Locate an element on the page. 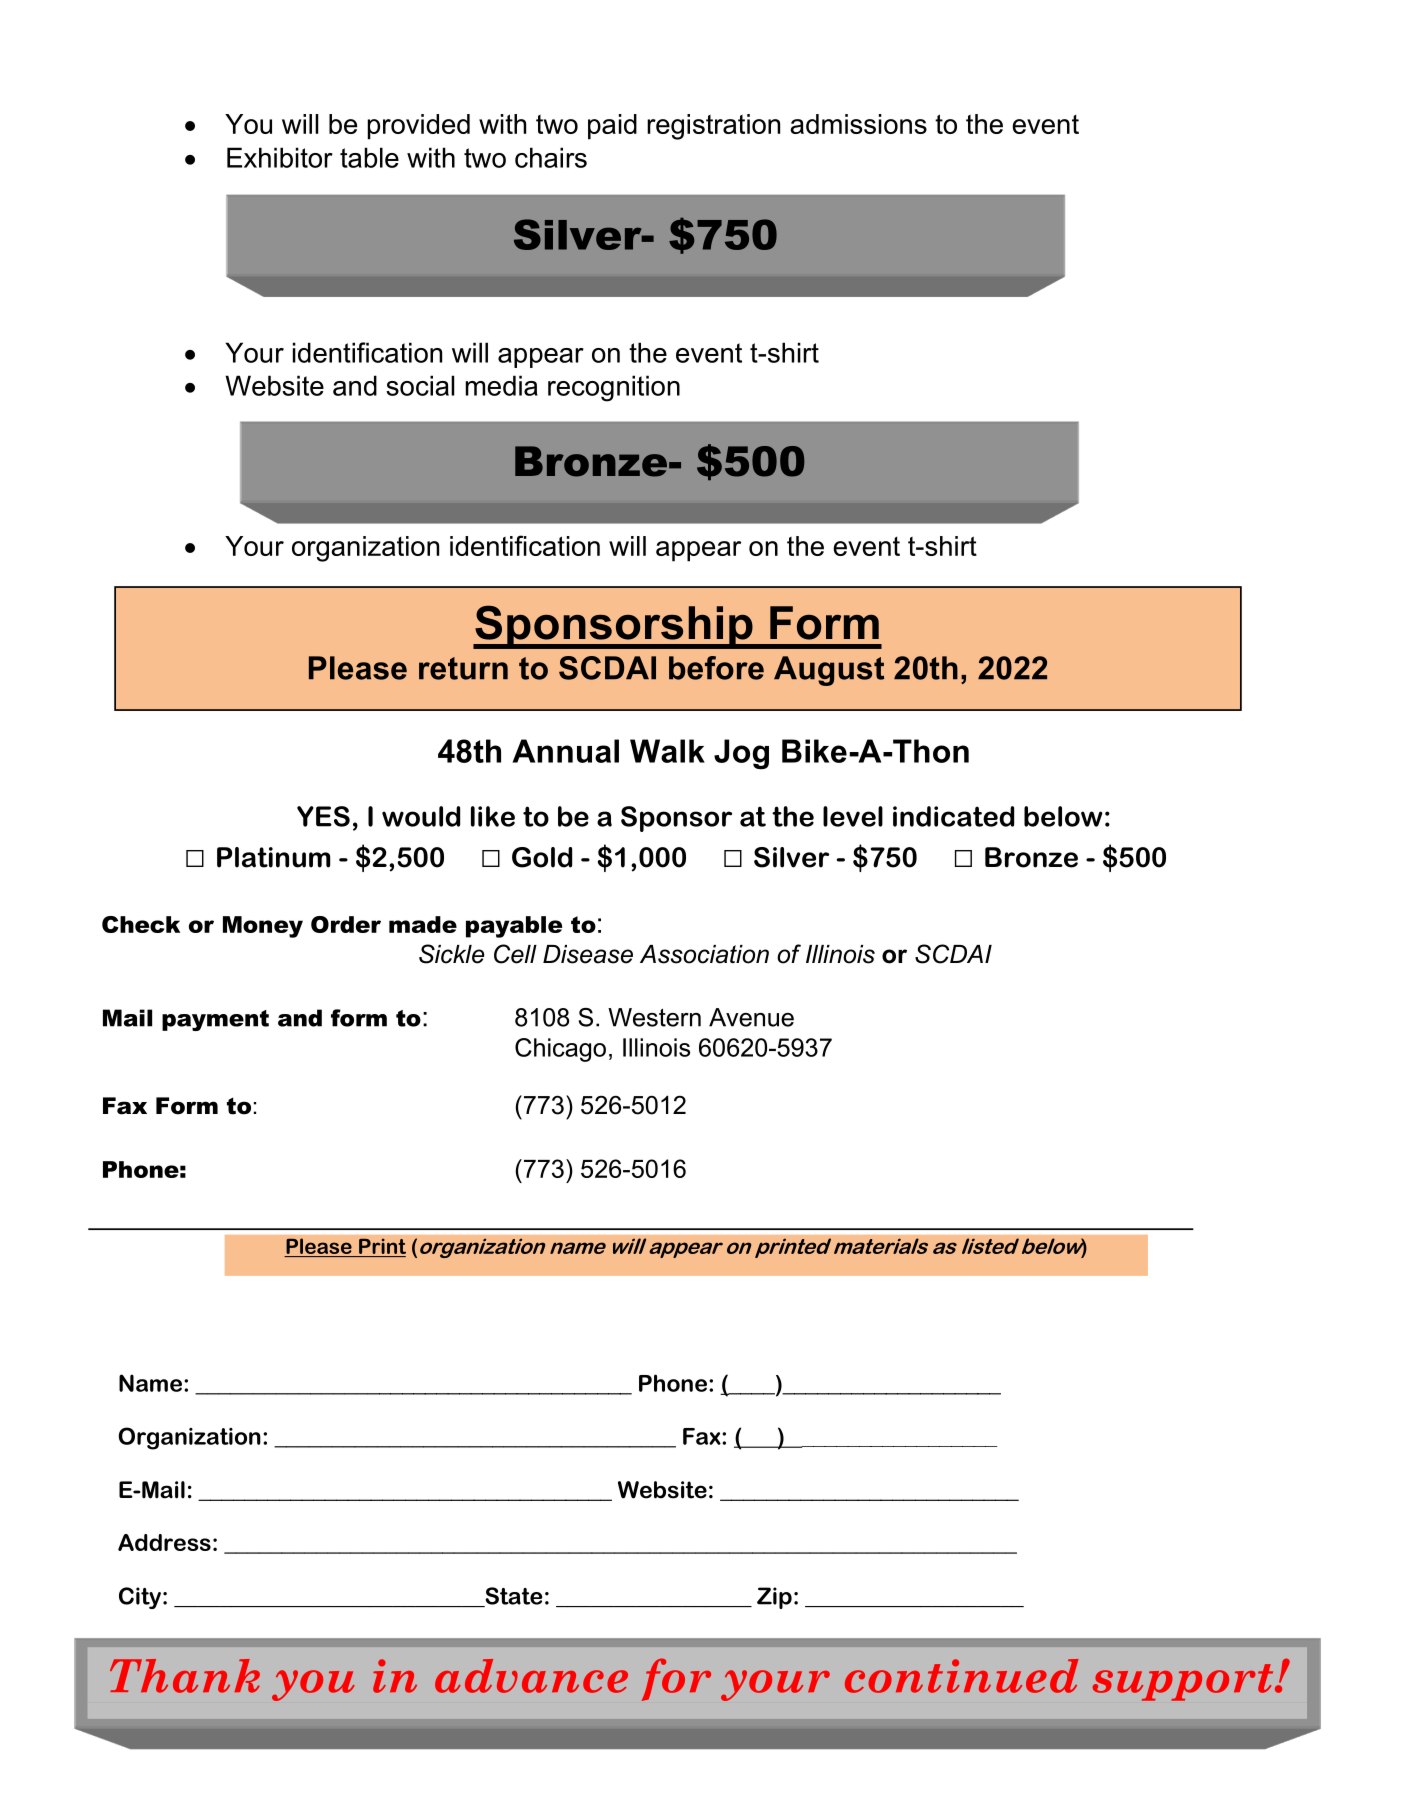  paid is located at coordinates (612, 127).
